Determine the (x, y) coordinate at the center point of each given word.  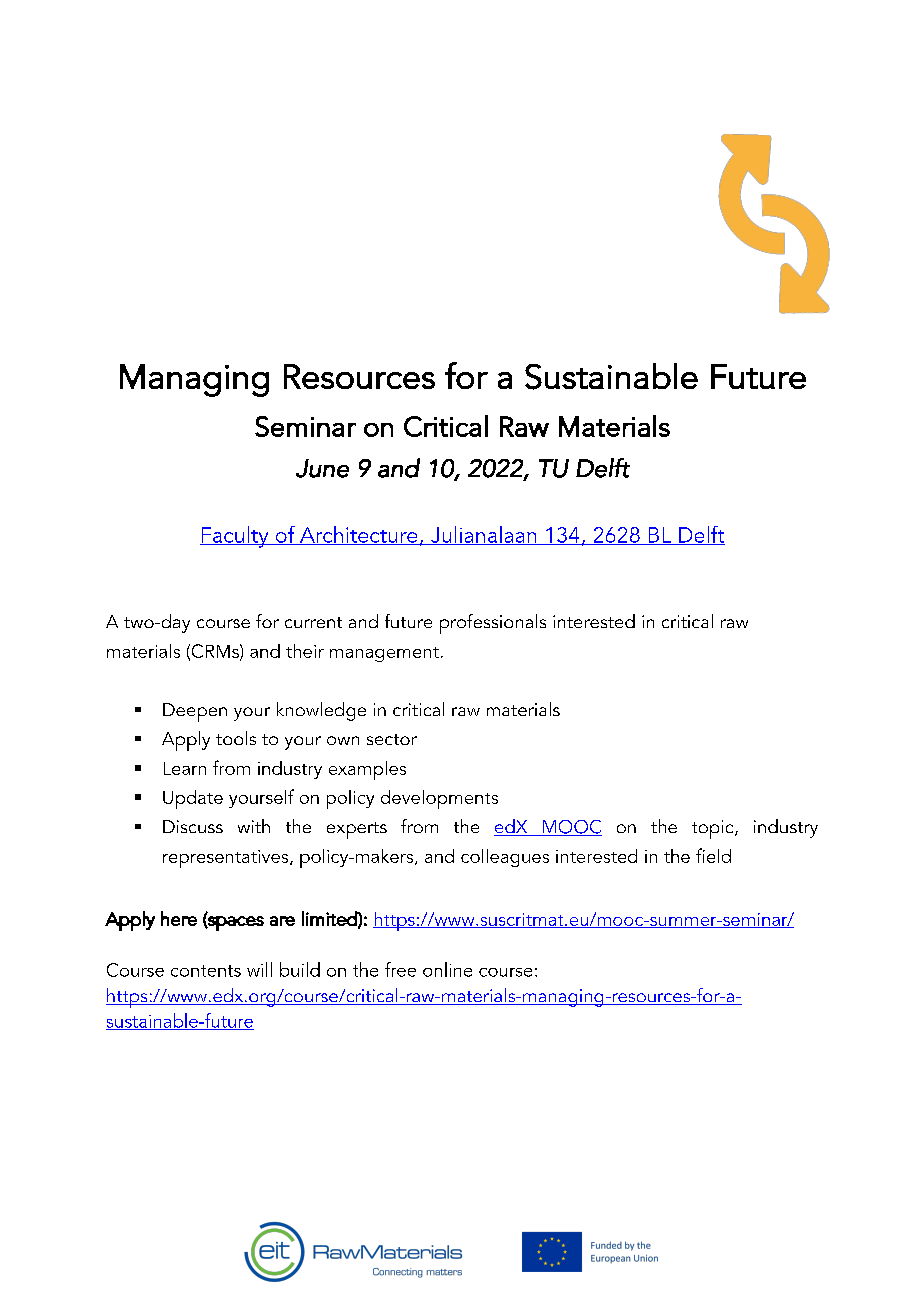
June (322, 468)
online (447, 969)
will (259, 969)
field (713, 855)
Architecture (359, 535)
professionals (493, 624)
